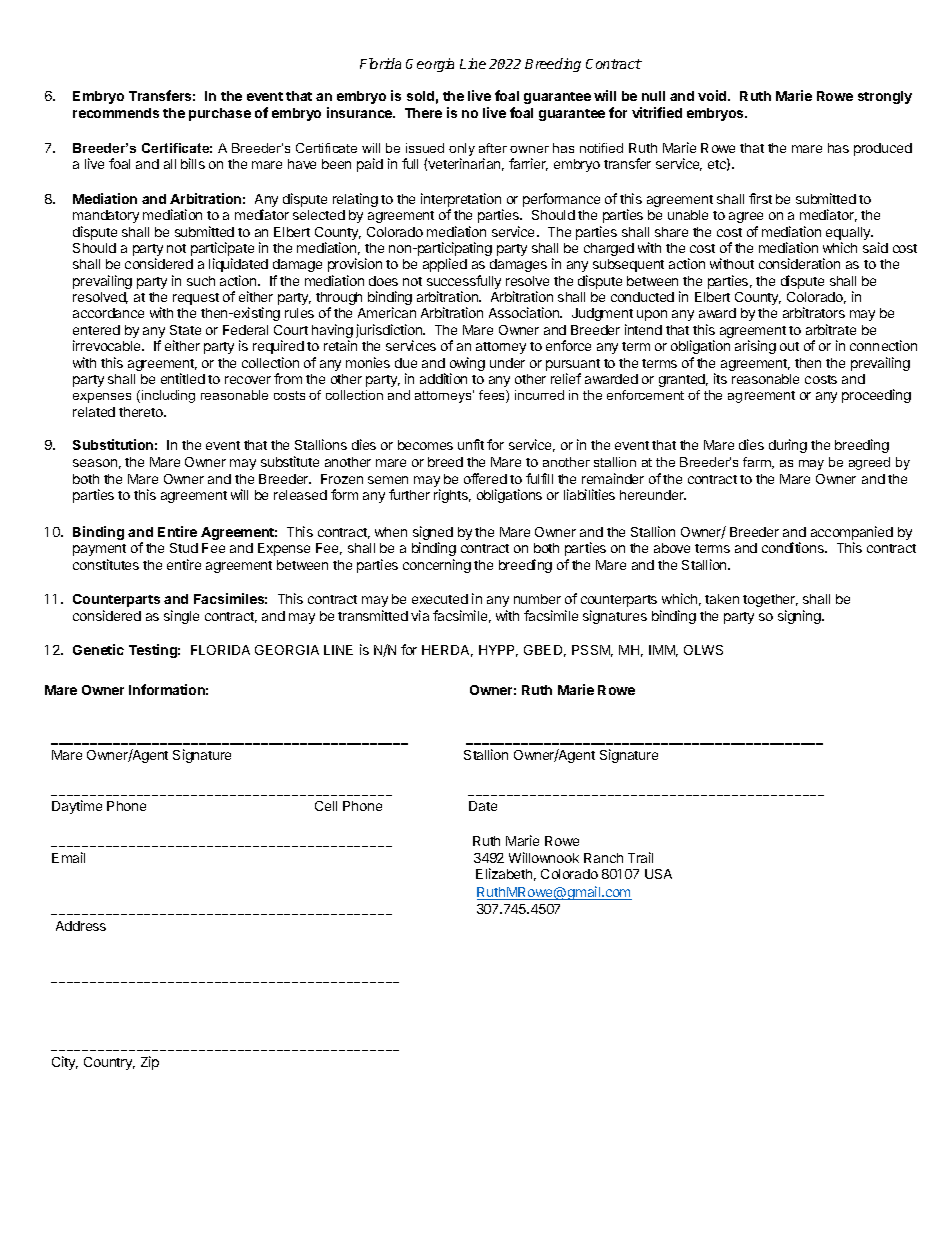 This screenshot has width=952, height=1233. I want to click on after, so click(493, 148).
